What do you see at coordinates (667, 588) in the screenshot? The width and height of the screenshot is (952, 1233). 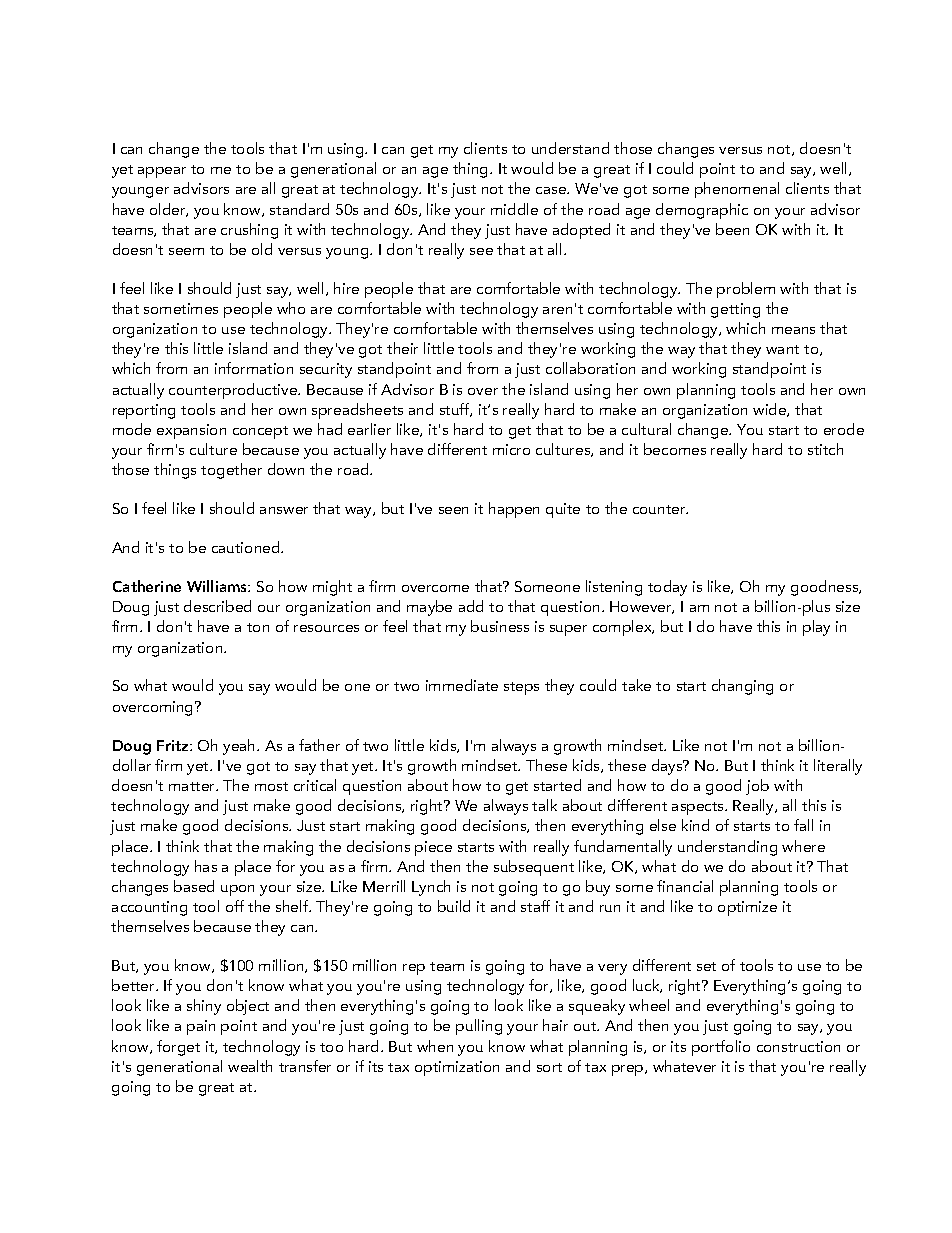 I see `today` at bounding box center [667, 588].
